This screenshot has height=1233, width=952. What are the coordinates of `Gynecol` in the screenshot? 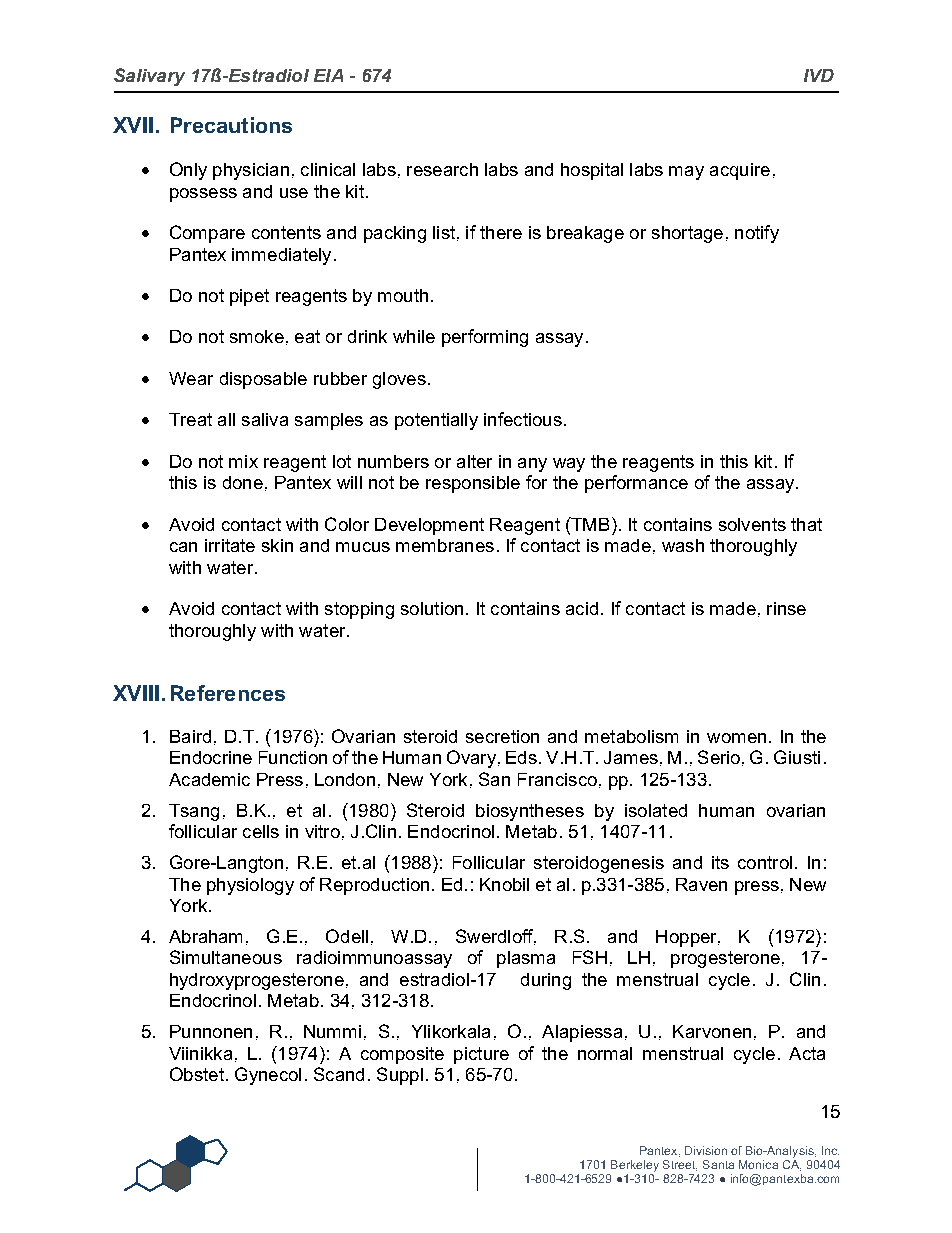 It's located at (268, 1076).
